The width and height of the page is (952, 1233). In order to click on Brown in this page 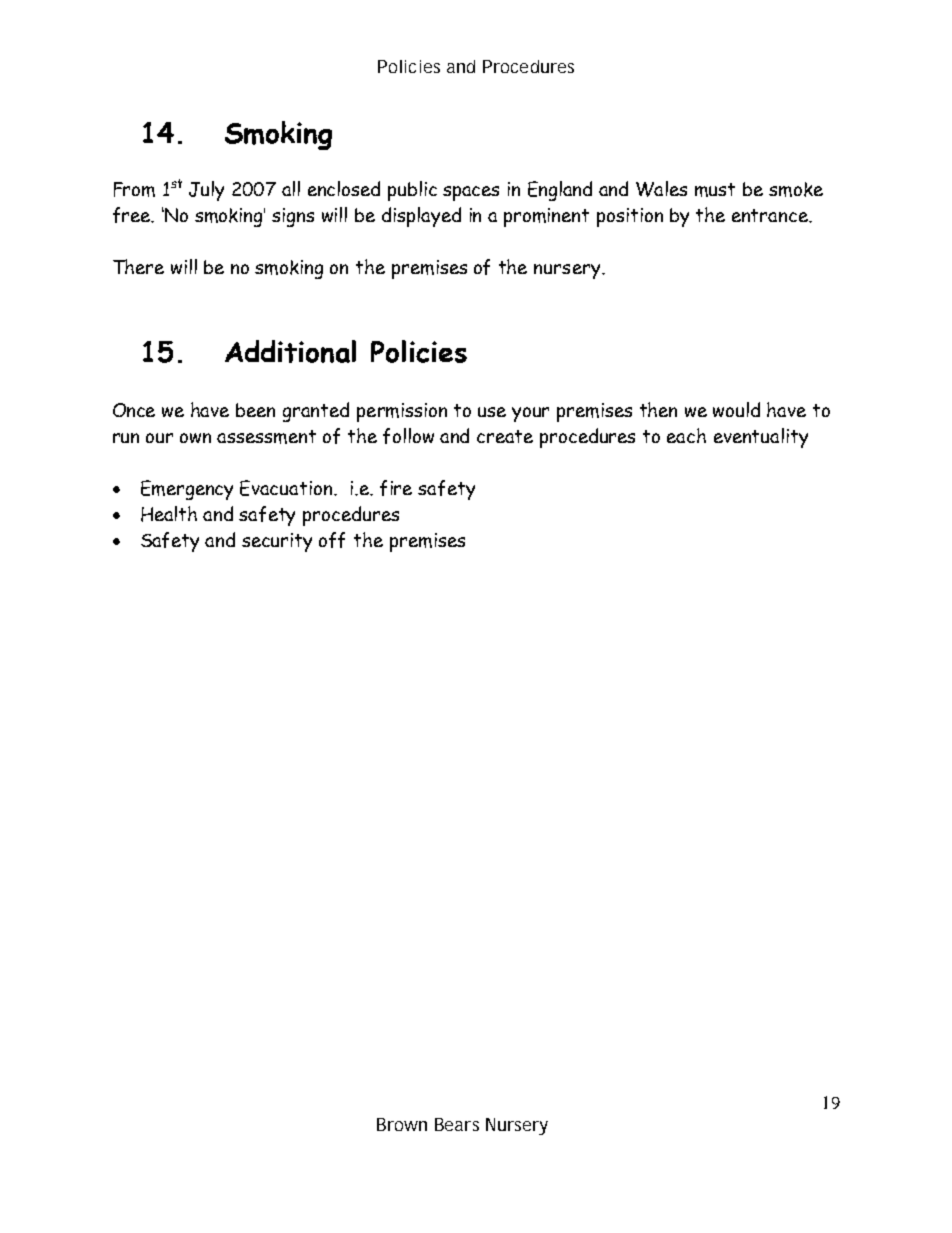, I will do `click(402, 1124)`.
